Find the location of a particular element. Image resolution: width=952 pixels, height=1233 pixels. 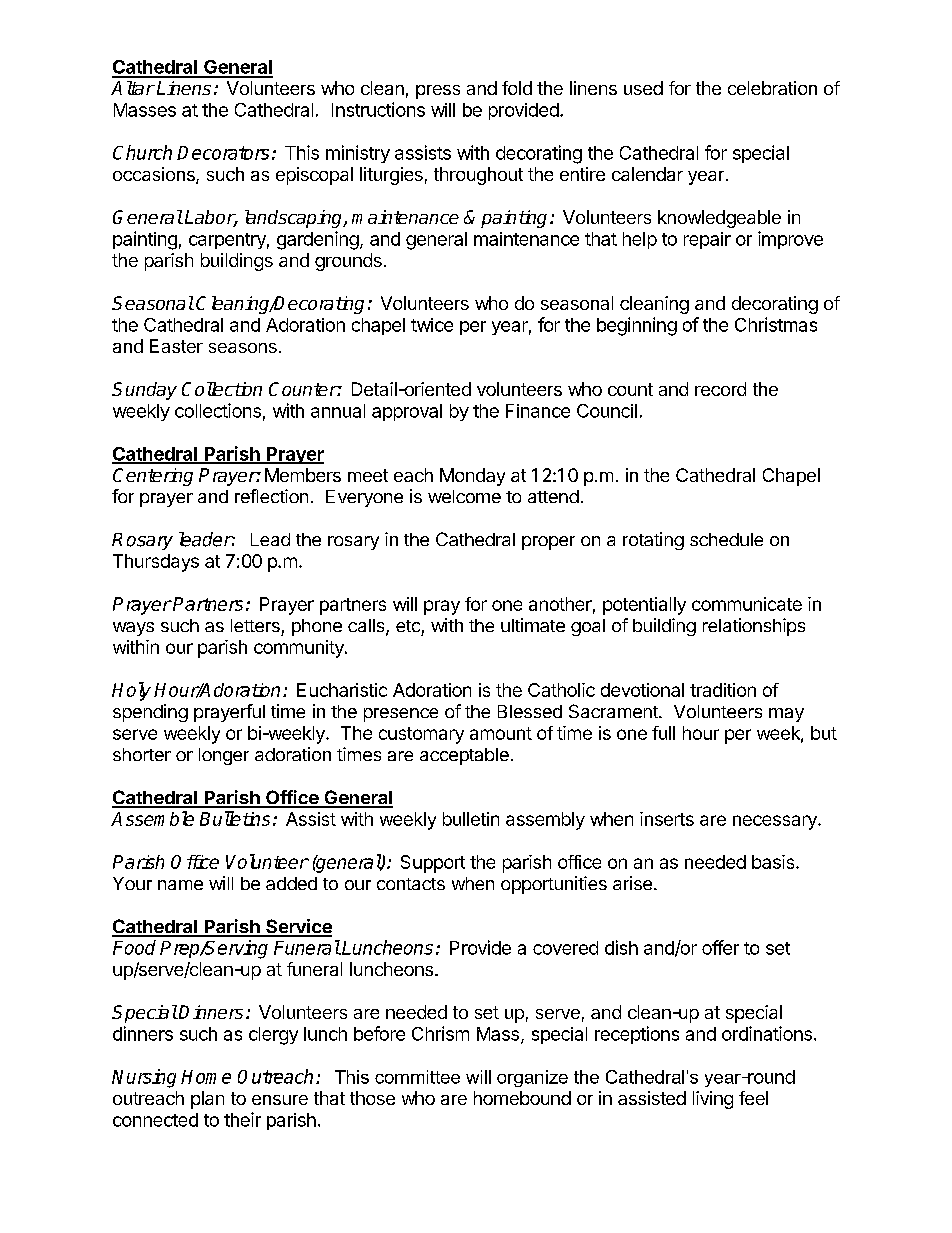

Decorators is located at coordinates (223, 153).
